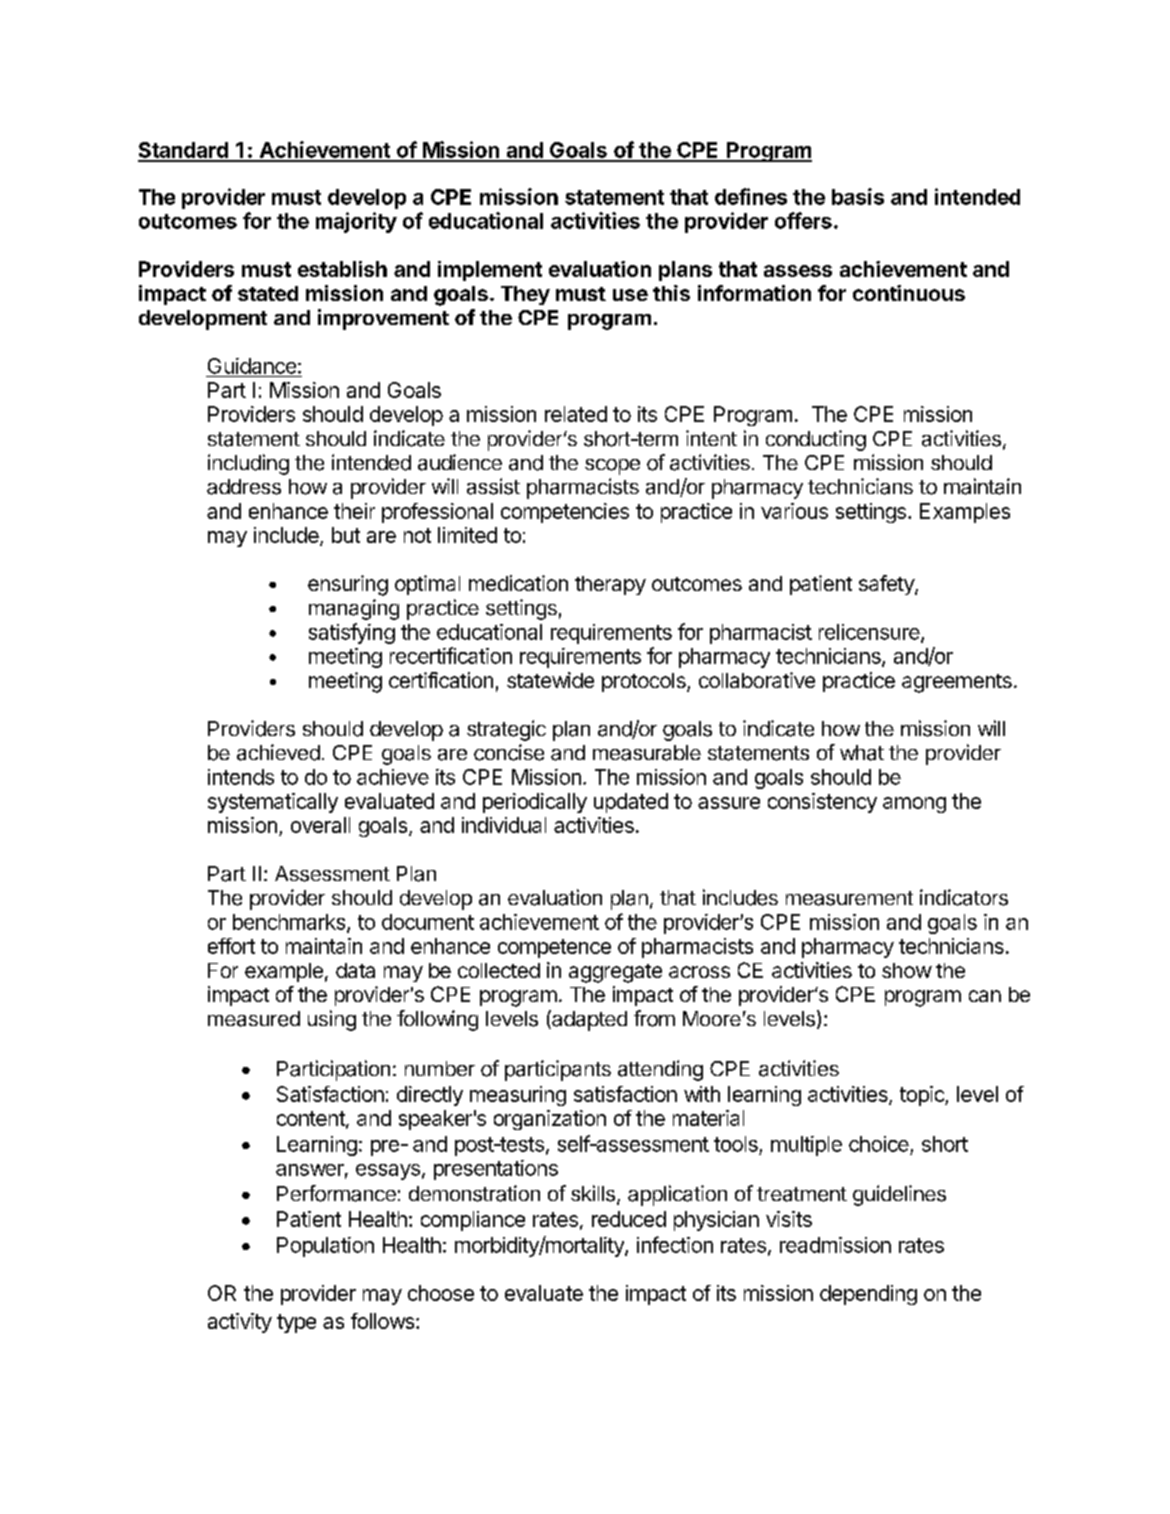 This screenshot has width=1170, height=1514. Describe the element at coordinates (356, 222) in the screenshot. I see `majority` at that location.
